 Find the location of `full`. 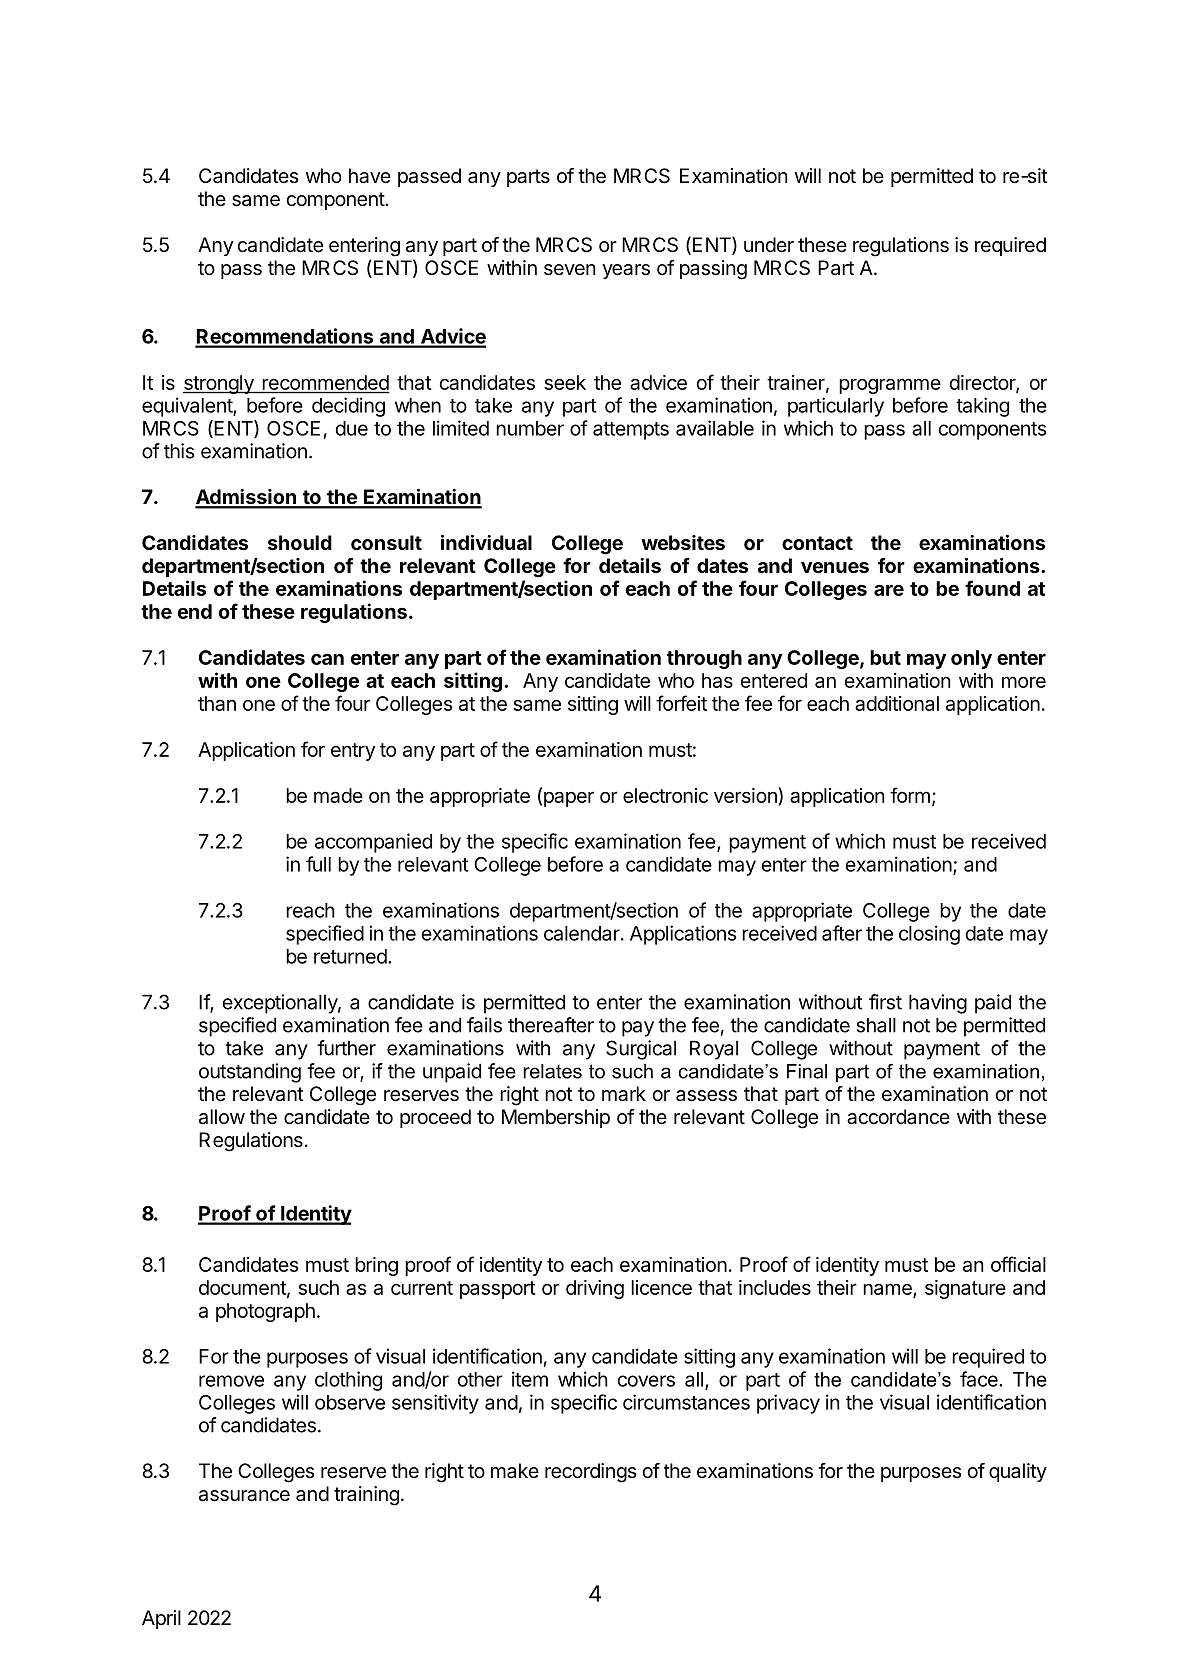

full is located at coordinates (318, 864).
